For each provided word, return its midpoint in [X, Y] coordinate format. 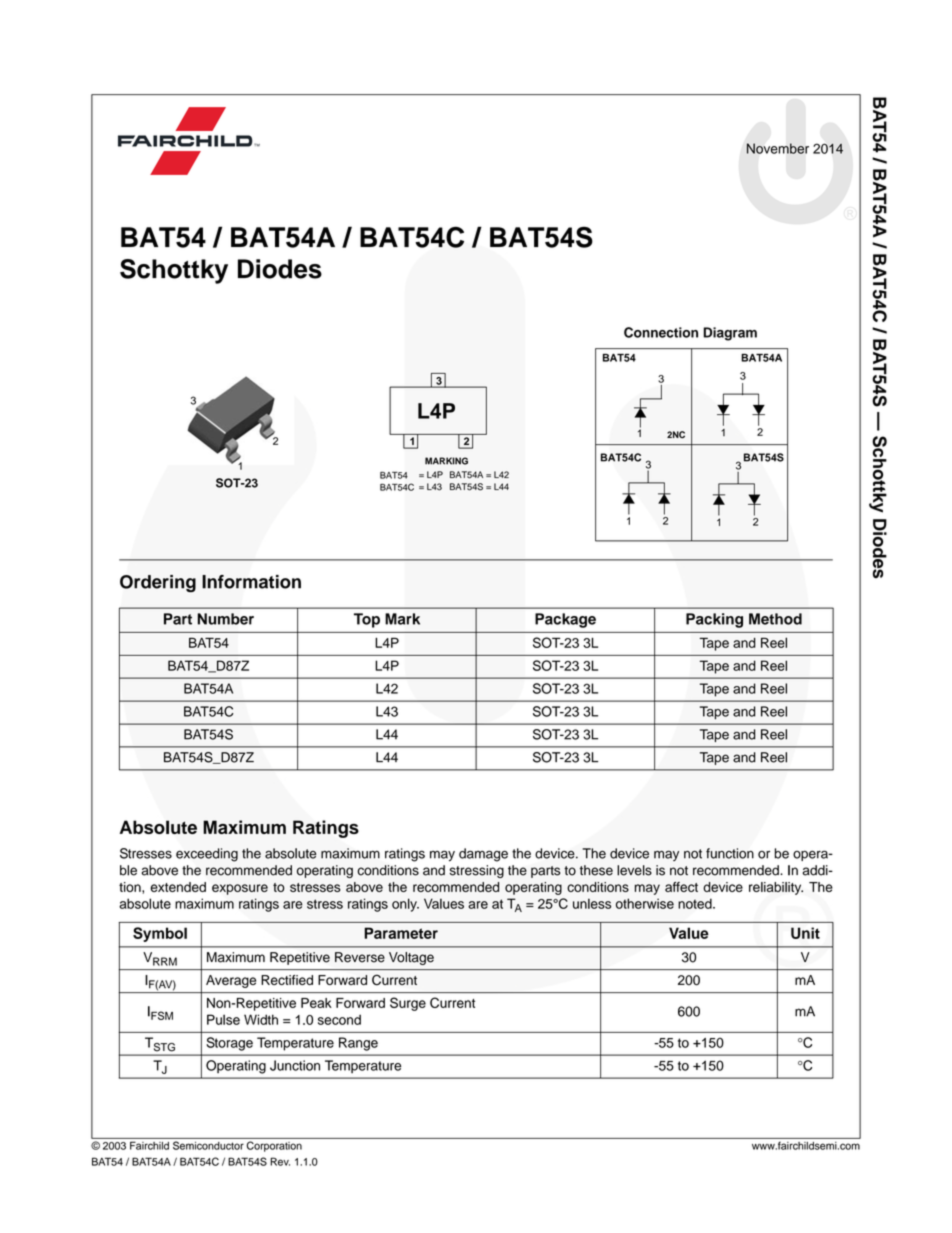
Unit [805, 933]
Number [225, 619]
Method [775, 619]
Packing [714, 620]
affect [681, 887]
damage [483, 855]
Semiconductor [208, 1145]
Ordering [158, 583]
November [778, 148]
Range [358, 1044]
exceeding [207, 855]
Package [565, 620]
